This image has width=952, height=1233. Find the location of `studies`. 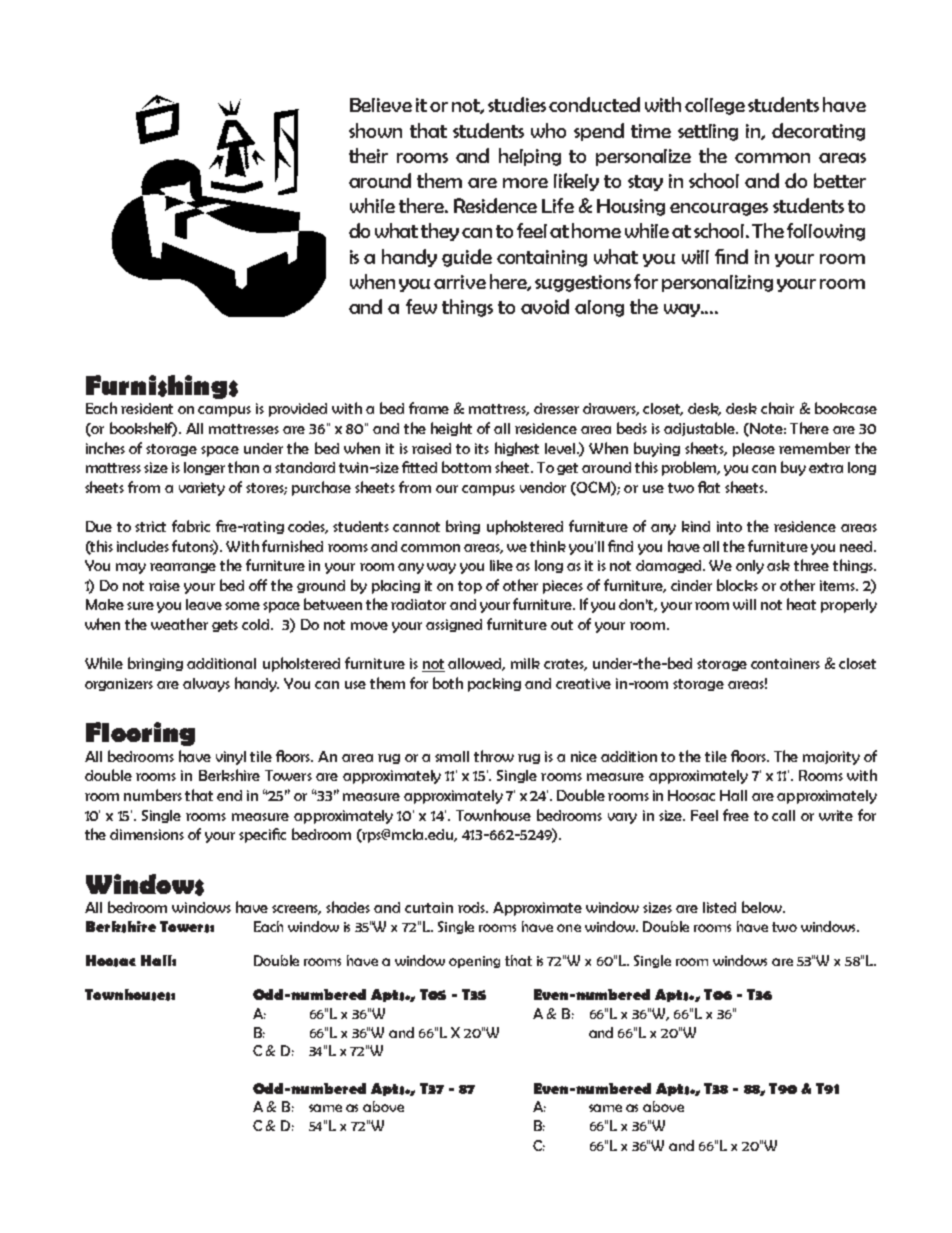

studies is located at coordinates (517, 104).
